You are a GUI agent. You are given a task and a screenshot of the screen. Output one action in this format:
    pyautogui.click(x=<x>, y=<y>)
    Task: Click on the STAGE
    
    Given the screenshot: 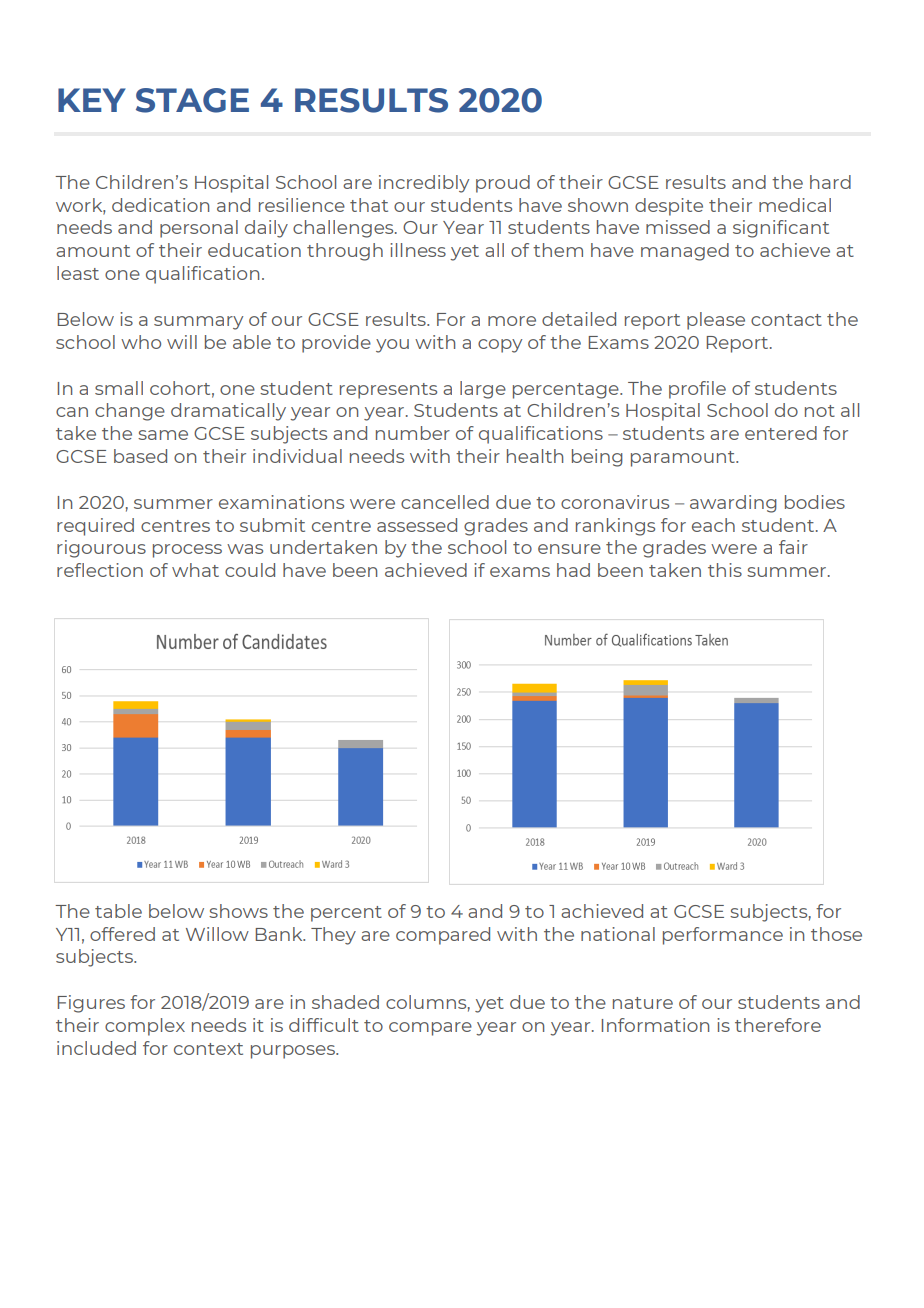 What is the action you would take?
    pyautogui.click(x=192, y=100)
